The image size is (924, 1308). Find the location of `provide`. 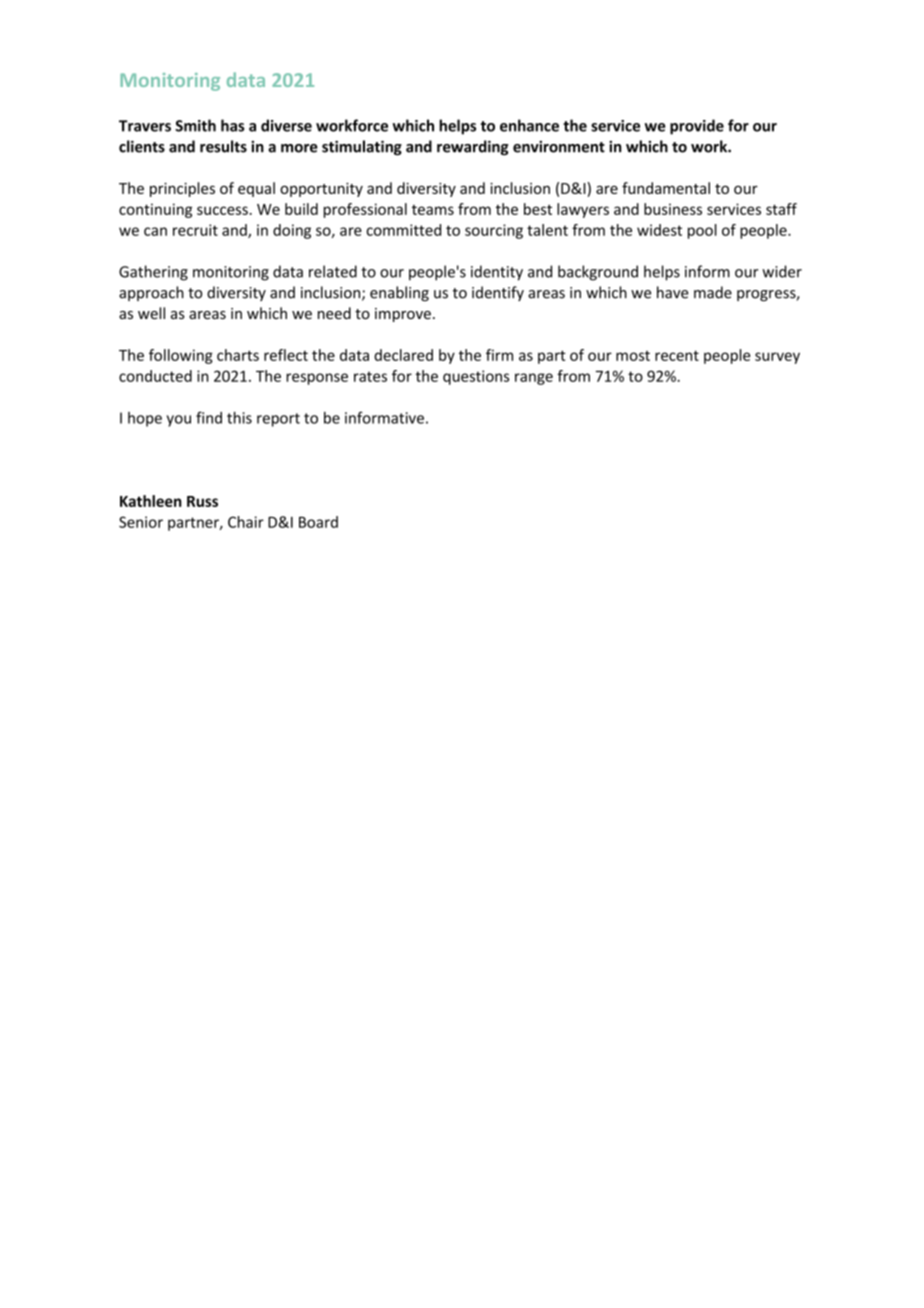

provide is located at coordinates (697, 127).
